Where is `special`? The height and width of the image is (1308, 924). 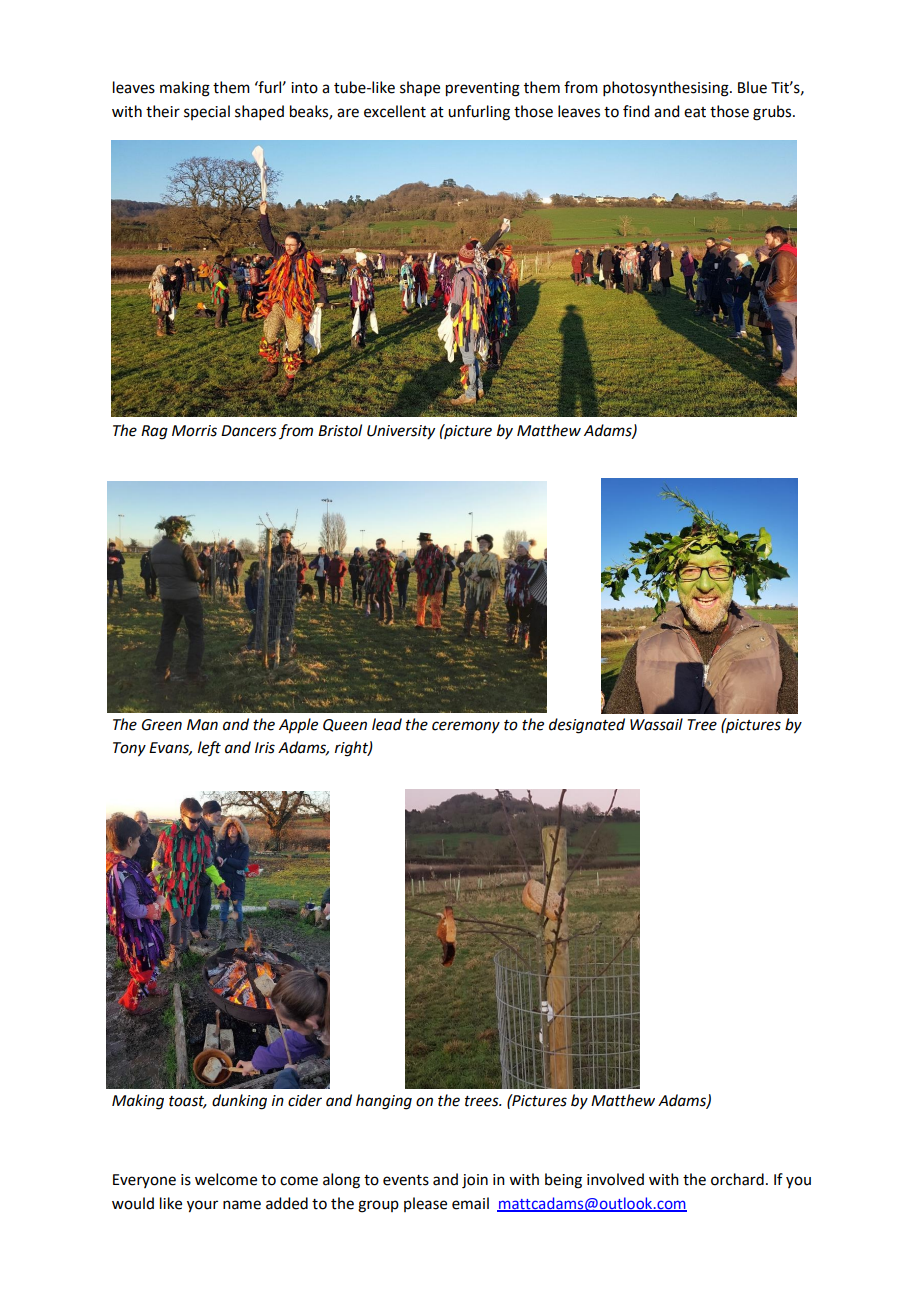 special is located at coordinates (207, 112).
